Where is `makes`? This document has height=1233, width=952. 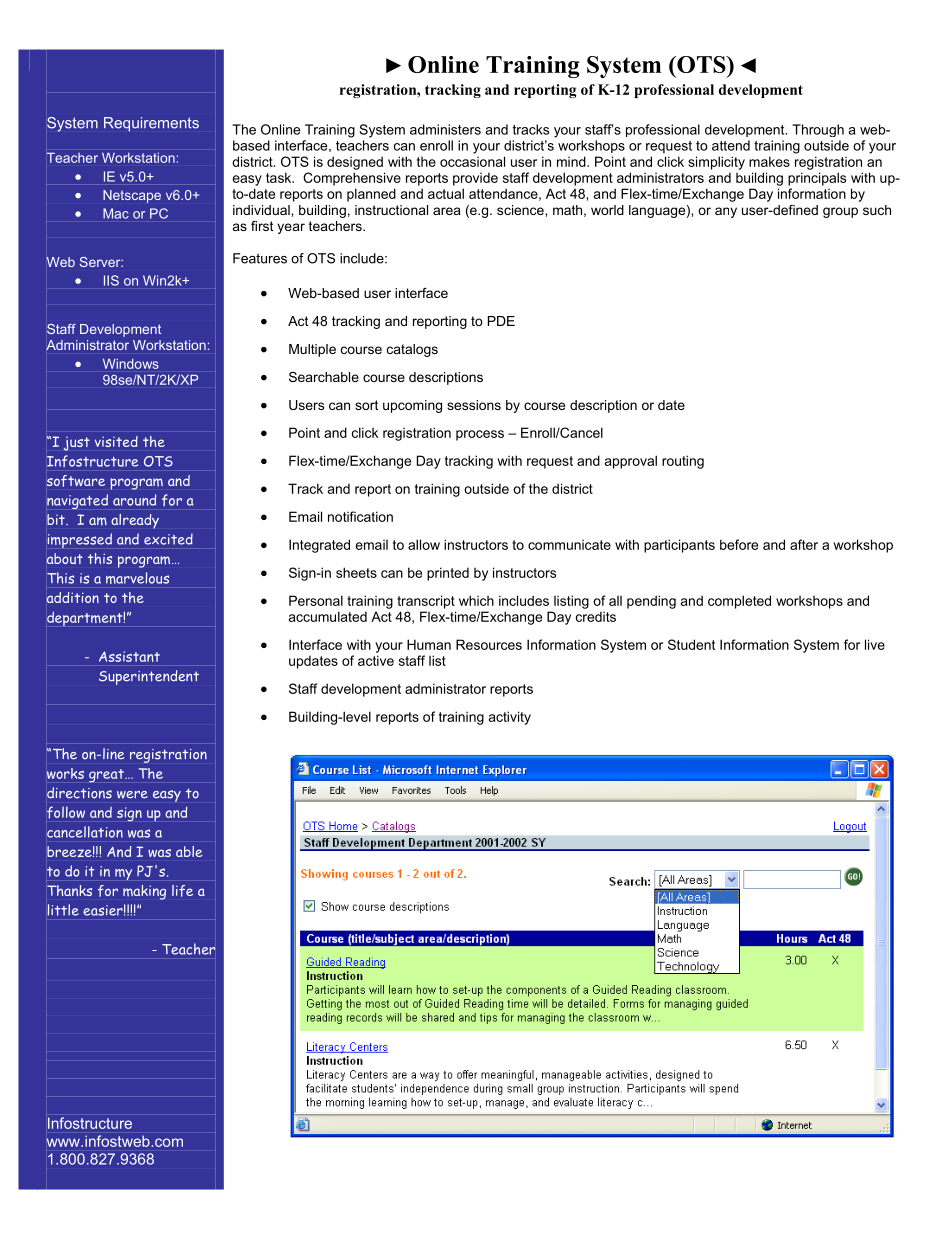 makes is located at coordinates (769, 161).
